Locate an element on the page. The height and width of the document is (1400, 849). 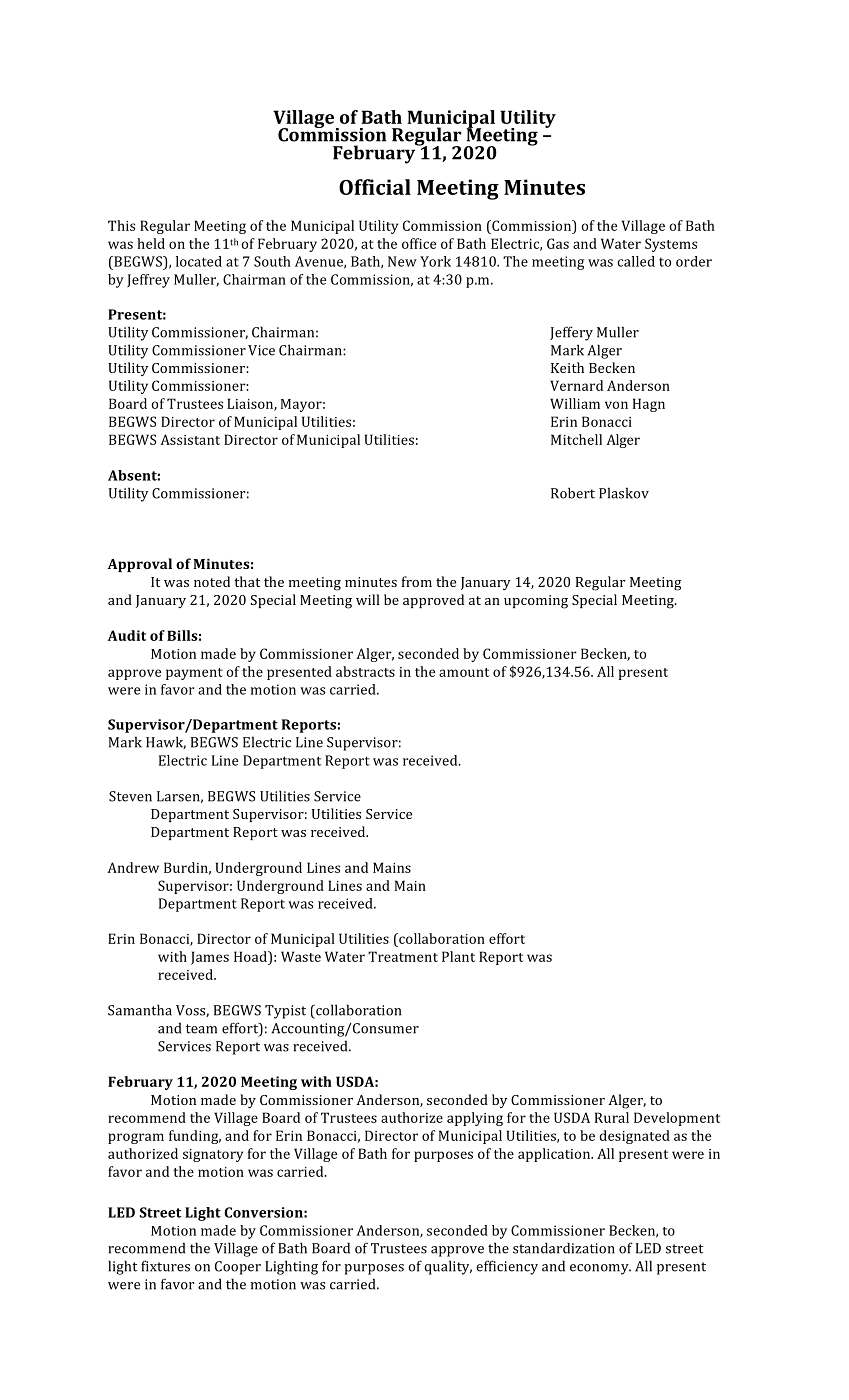
located is located at coordinates (199, 261).
